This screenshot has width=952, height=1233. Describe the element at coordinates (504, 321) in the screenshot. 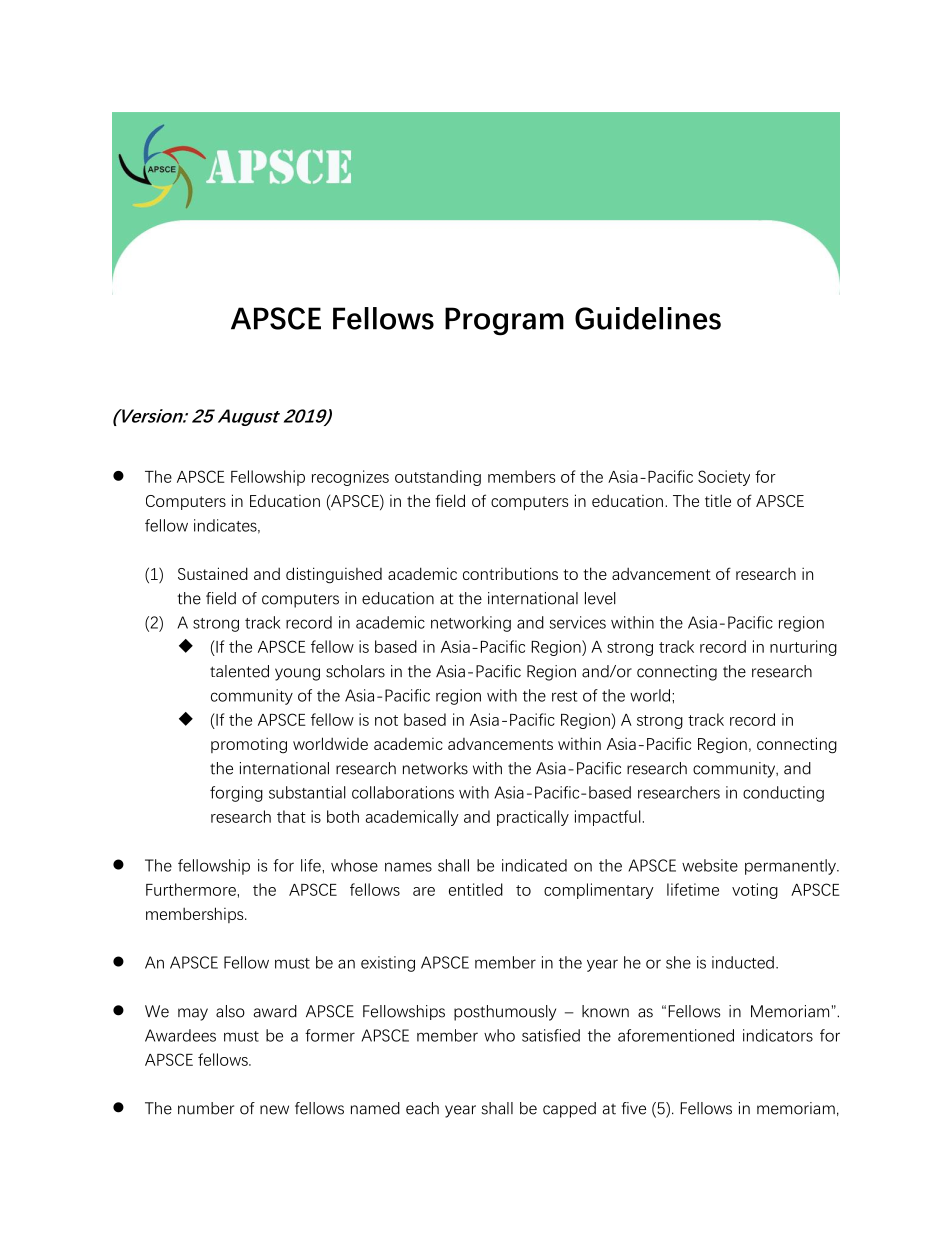

I see `Program` at that location.
